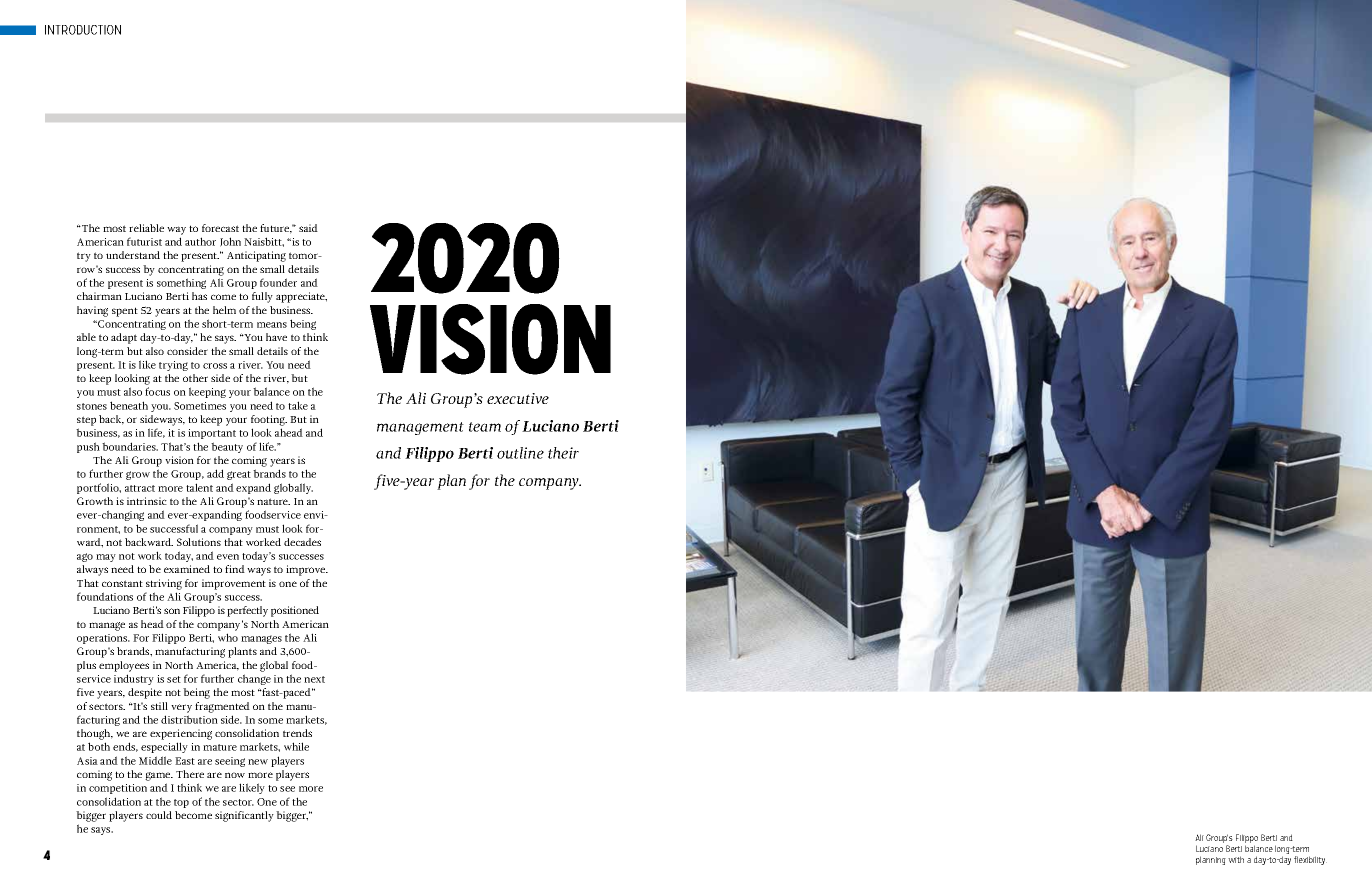 This document has width=1372, height=891. I want to click on INTRODUCTION, so click(83, 30).
